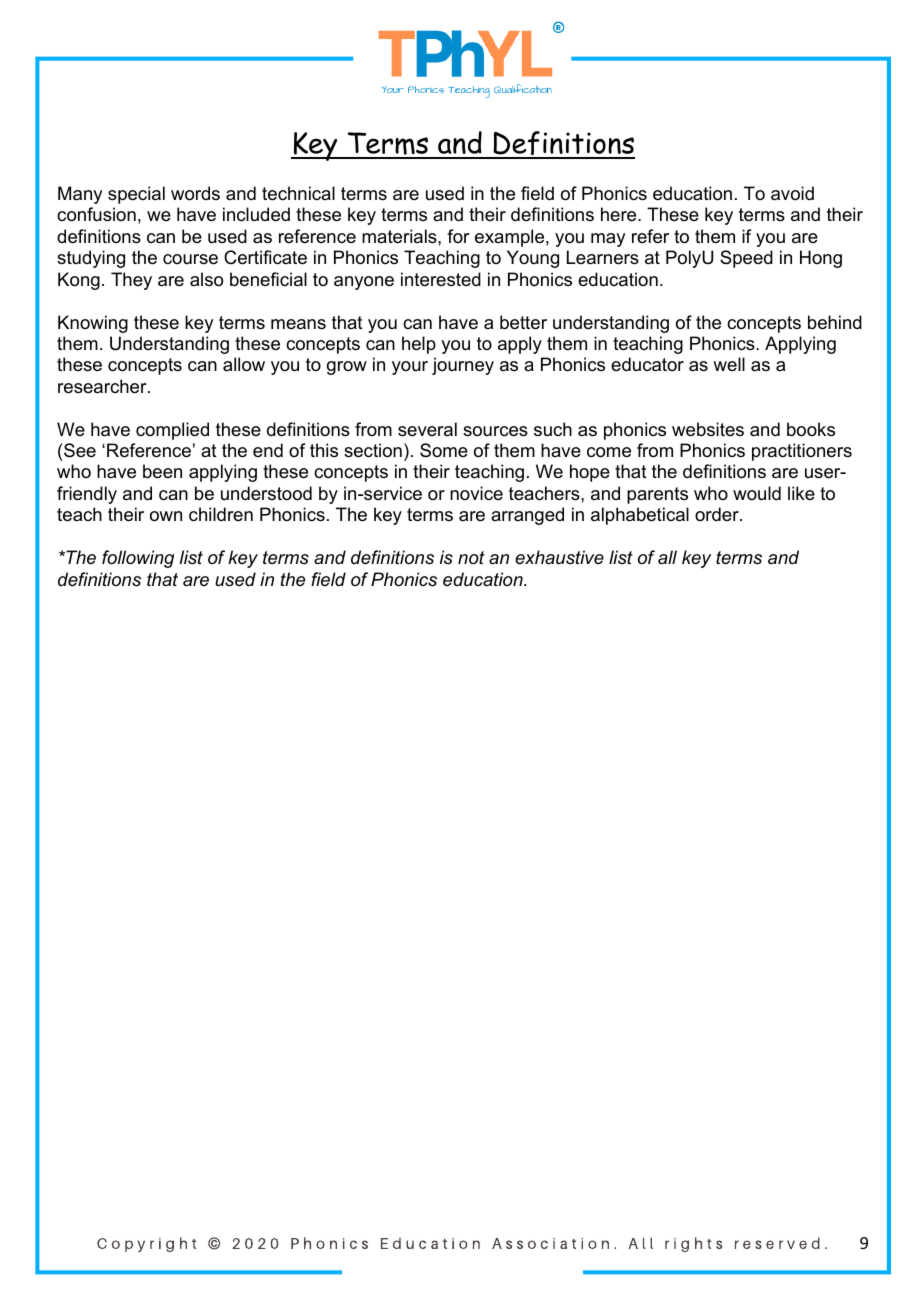 The height and width of the screenshot is (1308, 924). I want to click on not, so click(471, 557).
